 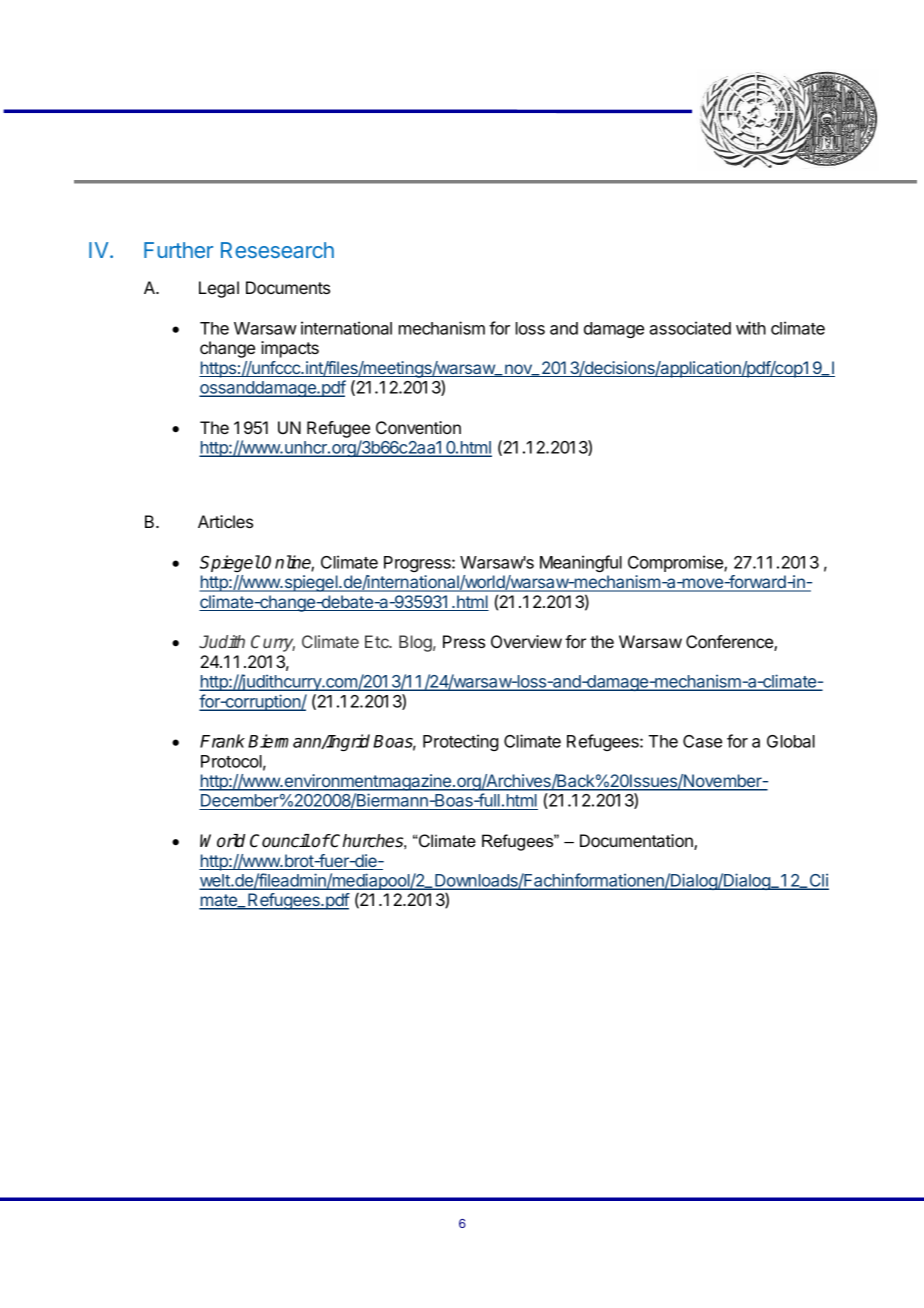 What do you see at coordinates (418, 427) in the document?
I see `Convention` at bounding box center [418, 427].
